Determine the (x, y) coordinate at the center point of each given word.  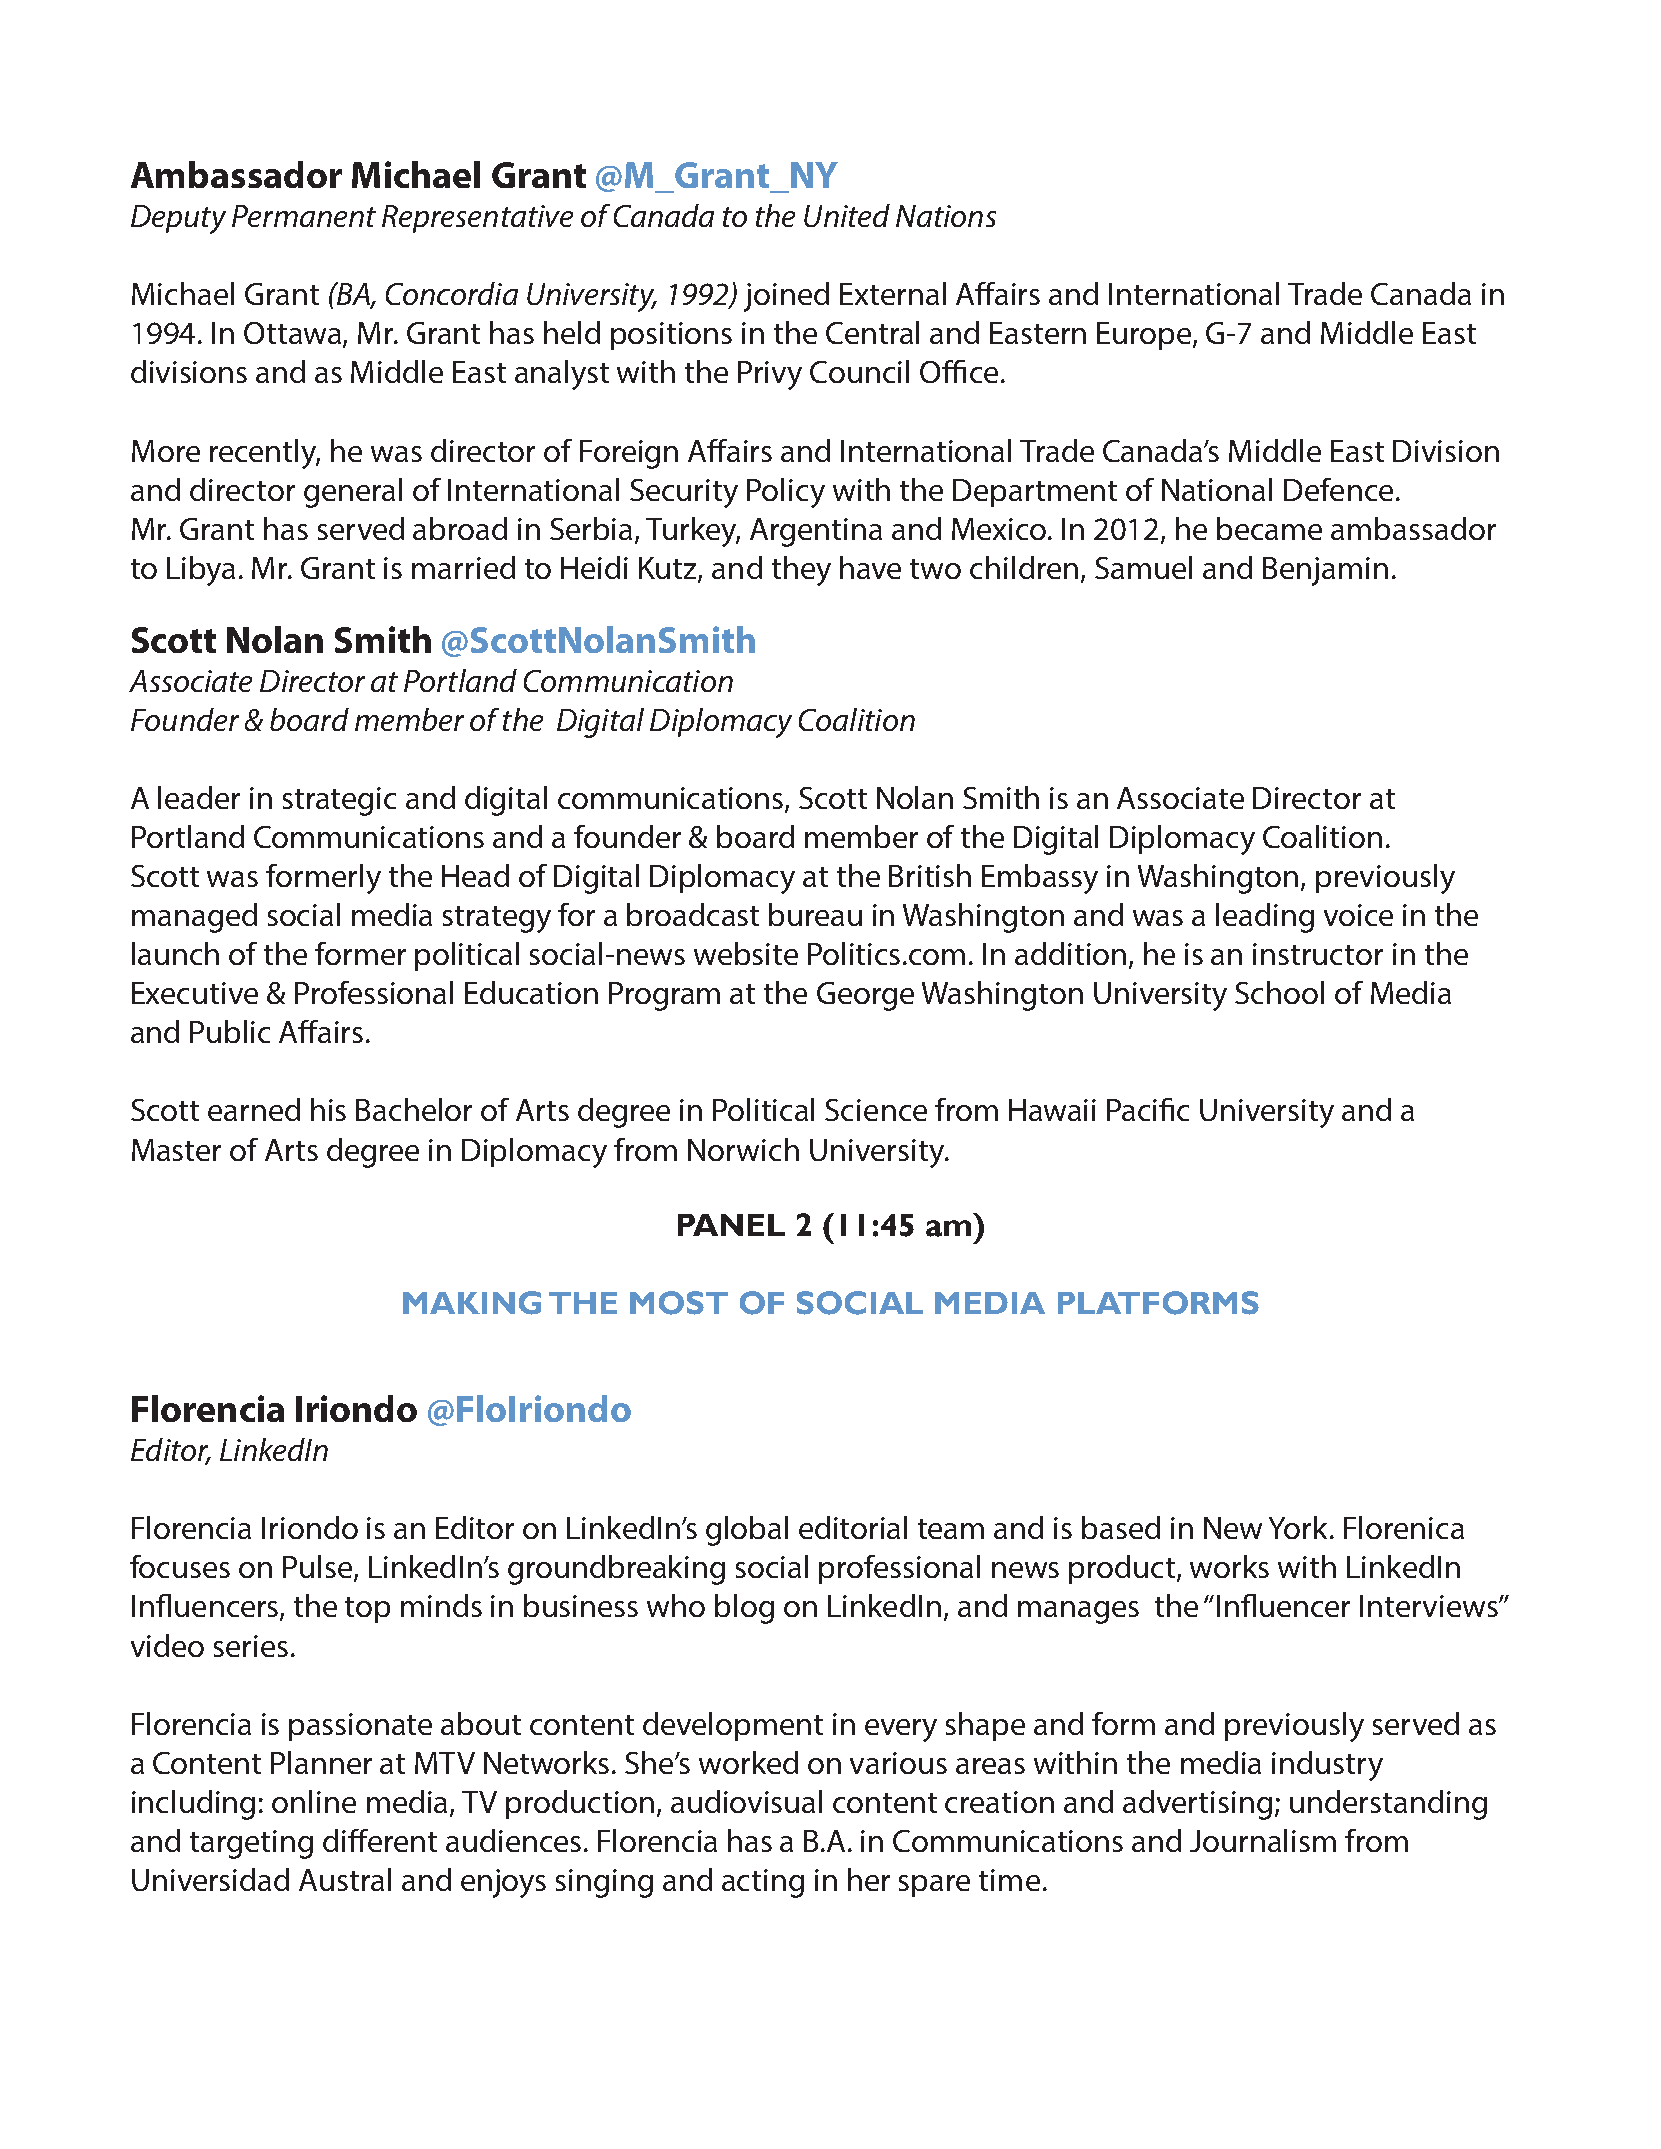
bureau (815, 914)
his (328, 1109)
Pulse (319, 1568)
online (314, 1801)
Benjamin (1325, 571)
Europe (1145, 336)
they (801, 571)
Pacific (1148, 1109)
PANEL (731, 1225)
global (747, 1531)
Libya (201, 571)
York (1300, 1527)
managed (194, 918)
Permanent (304, 216)
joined (786, 297)
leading (1265, 918)
